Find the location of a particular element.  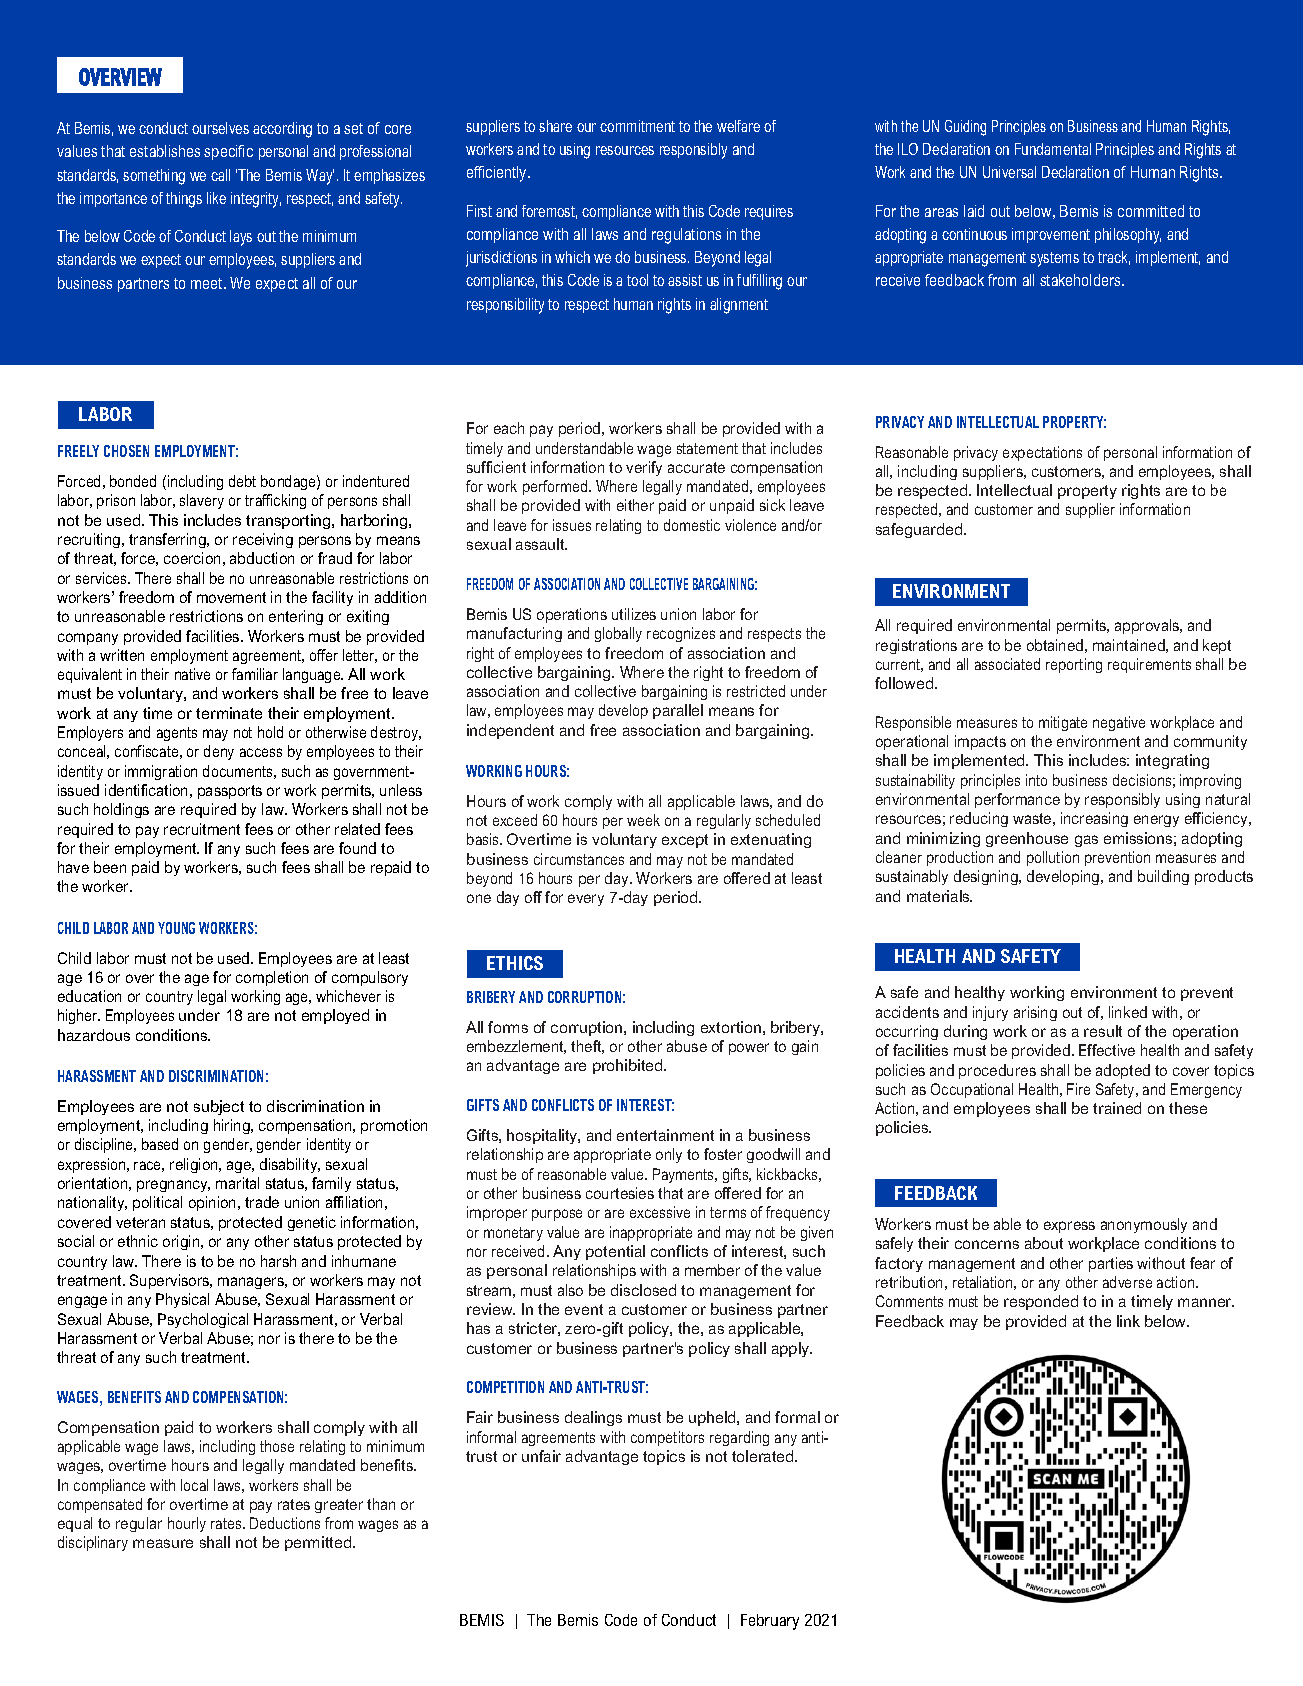

entertainment is located at coordinates (665, 1135).
